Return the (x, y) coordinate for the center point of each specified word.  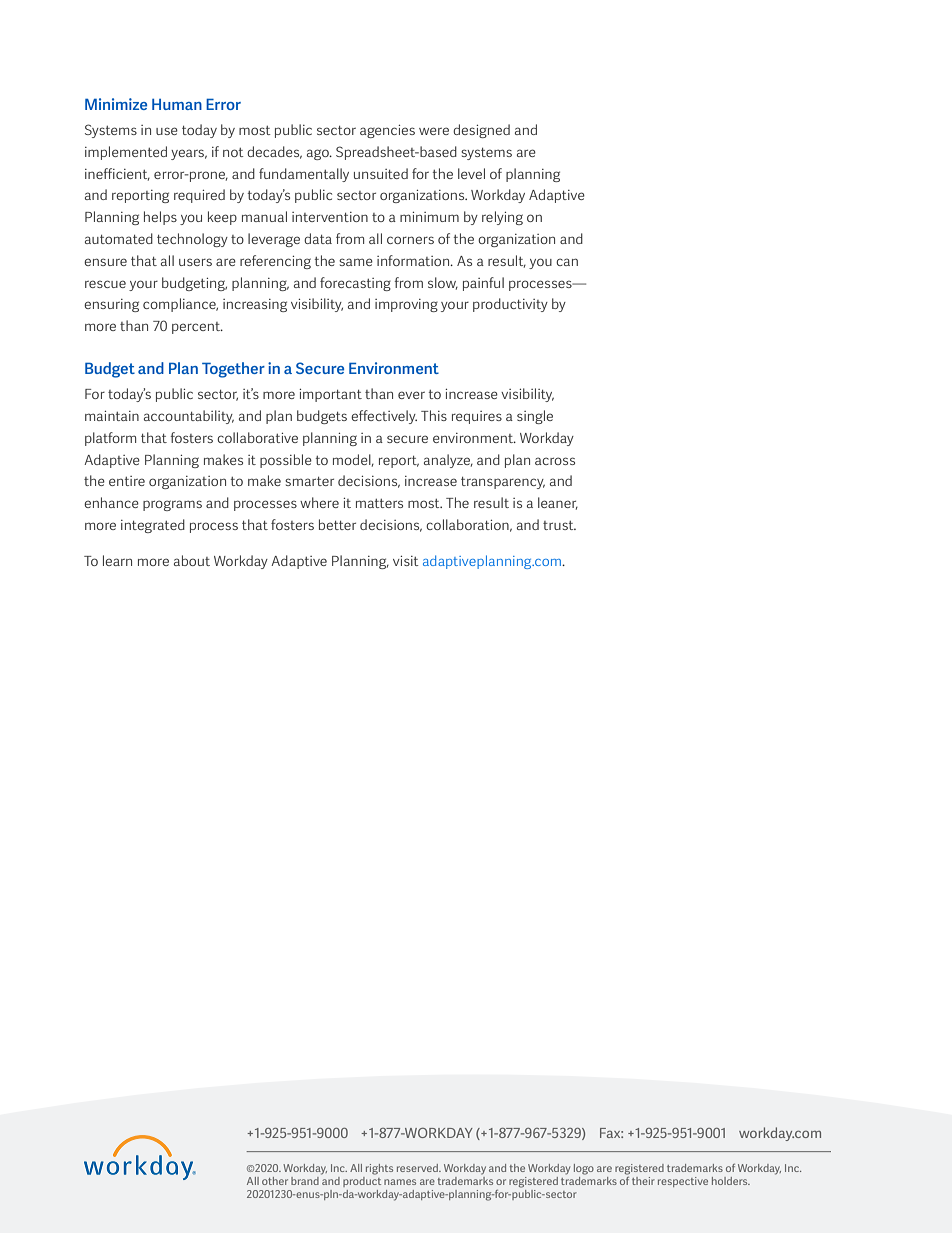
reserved (419, 1168)
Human (177, 104)
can (567, 262)
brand (305, 1181)
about (192, 560)
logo (584, 1169)
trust (559, 525)
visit (406, 561)
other (275, 1181)
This (434, 415)
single (535, 417)
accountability (189, 417)
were (434, 131)
